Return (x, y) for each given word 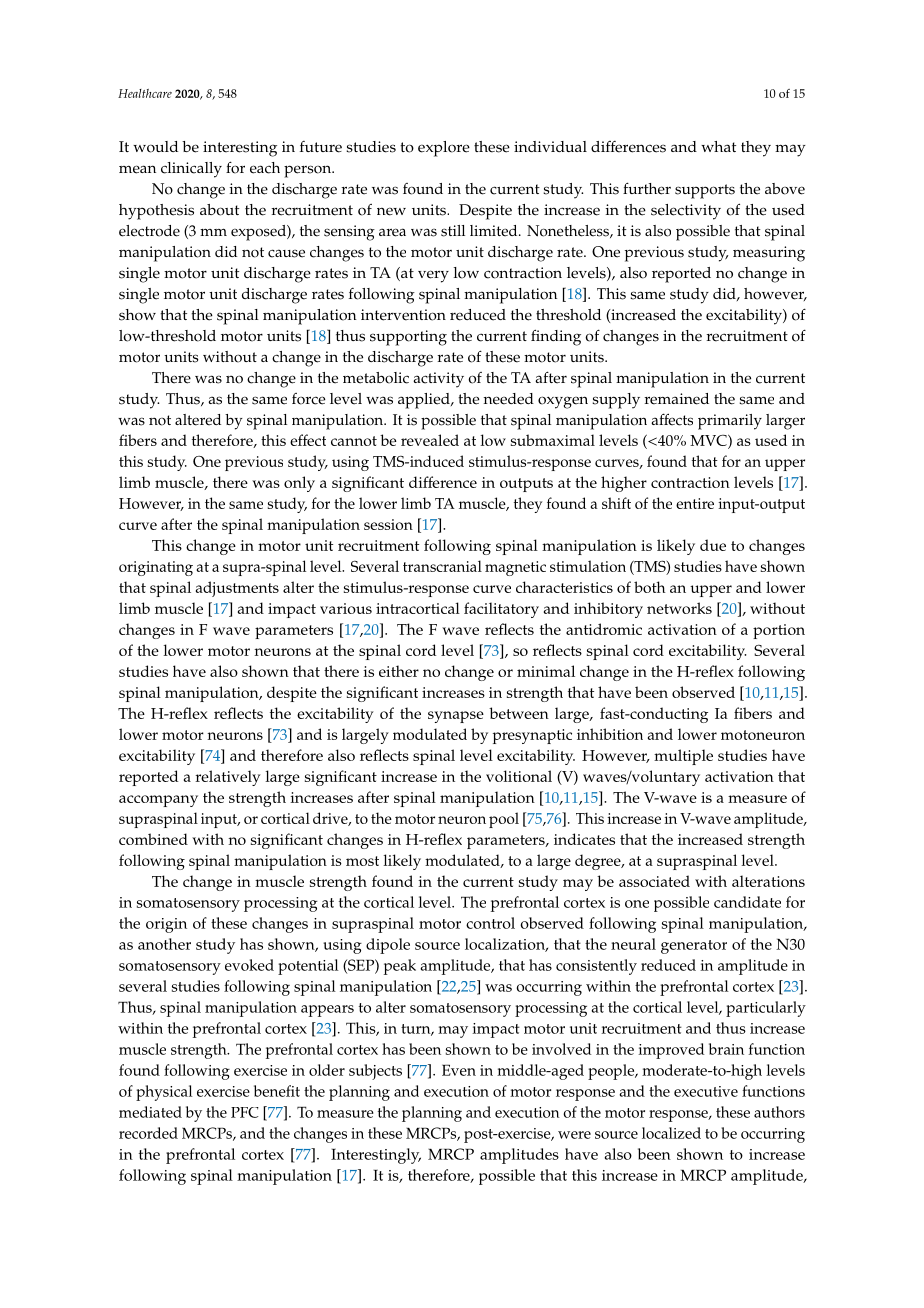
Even (459, 1070)
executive (706, 1091)
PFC (245, 1112)
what (718, 146)
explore (444, 149)
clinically (191, 170)
